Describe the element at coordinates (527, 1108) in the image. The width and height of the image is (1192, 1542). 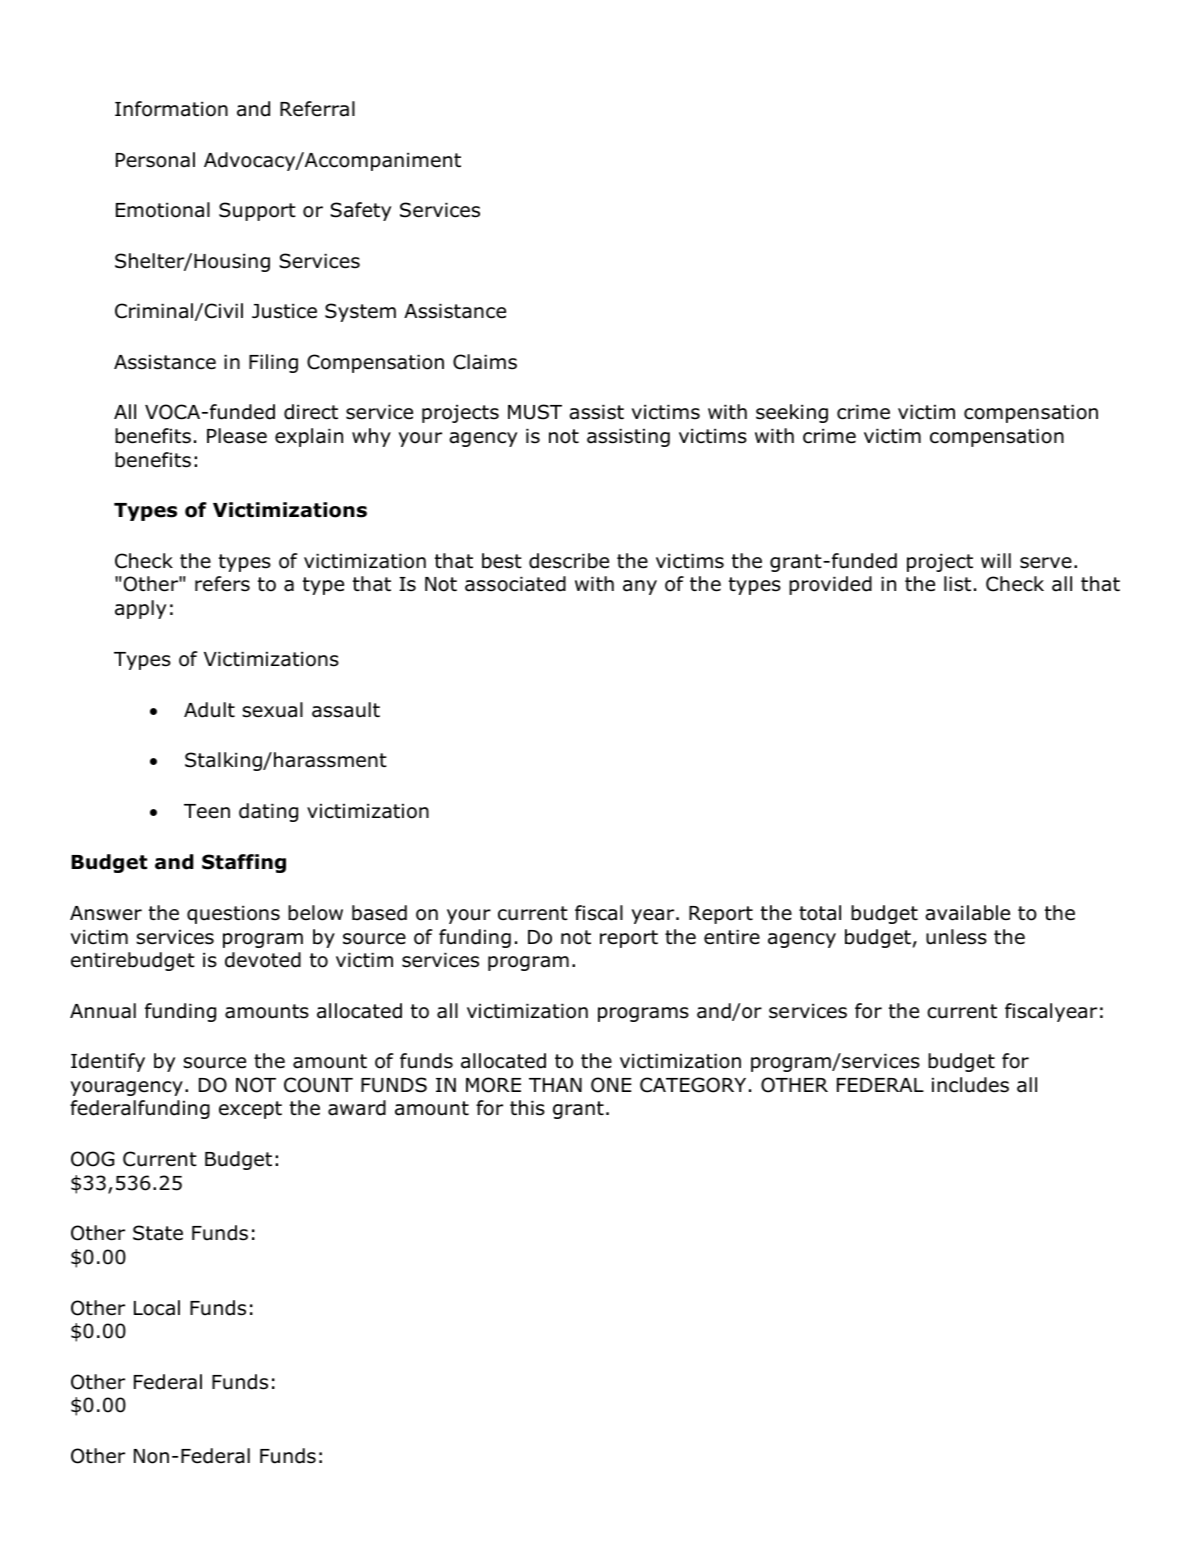
I see `this` at that location.
